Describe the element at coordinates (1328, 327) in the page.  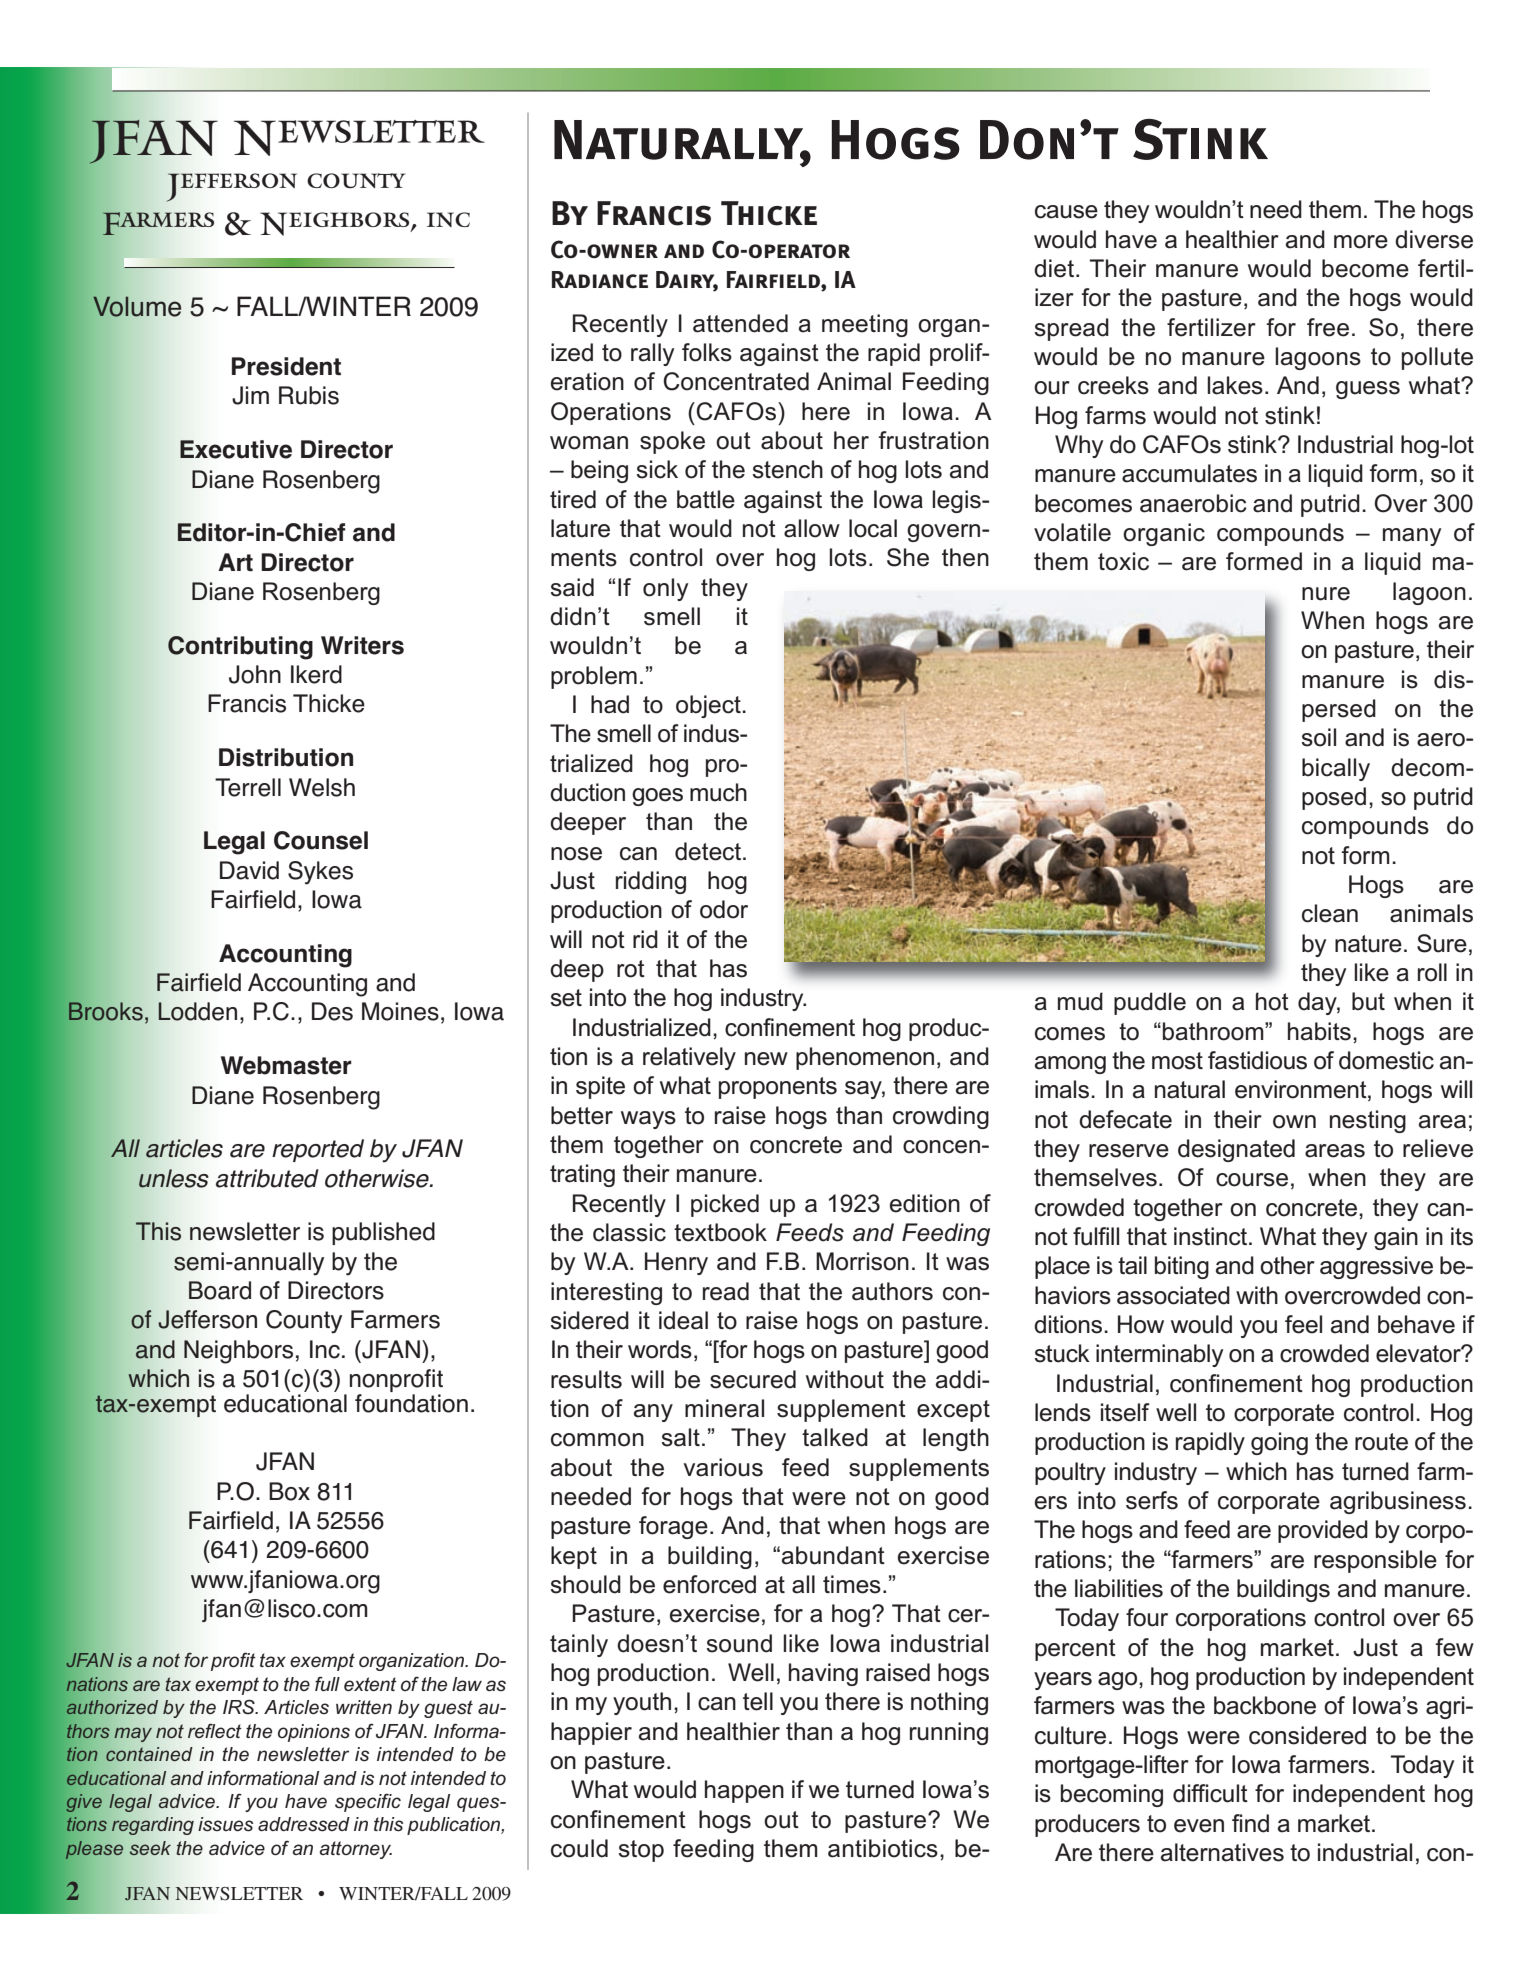
I see `free` at that location.
